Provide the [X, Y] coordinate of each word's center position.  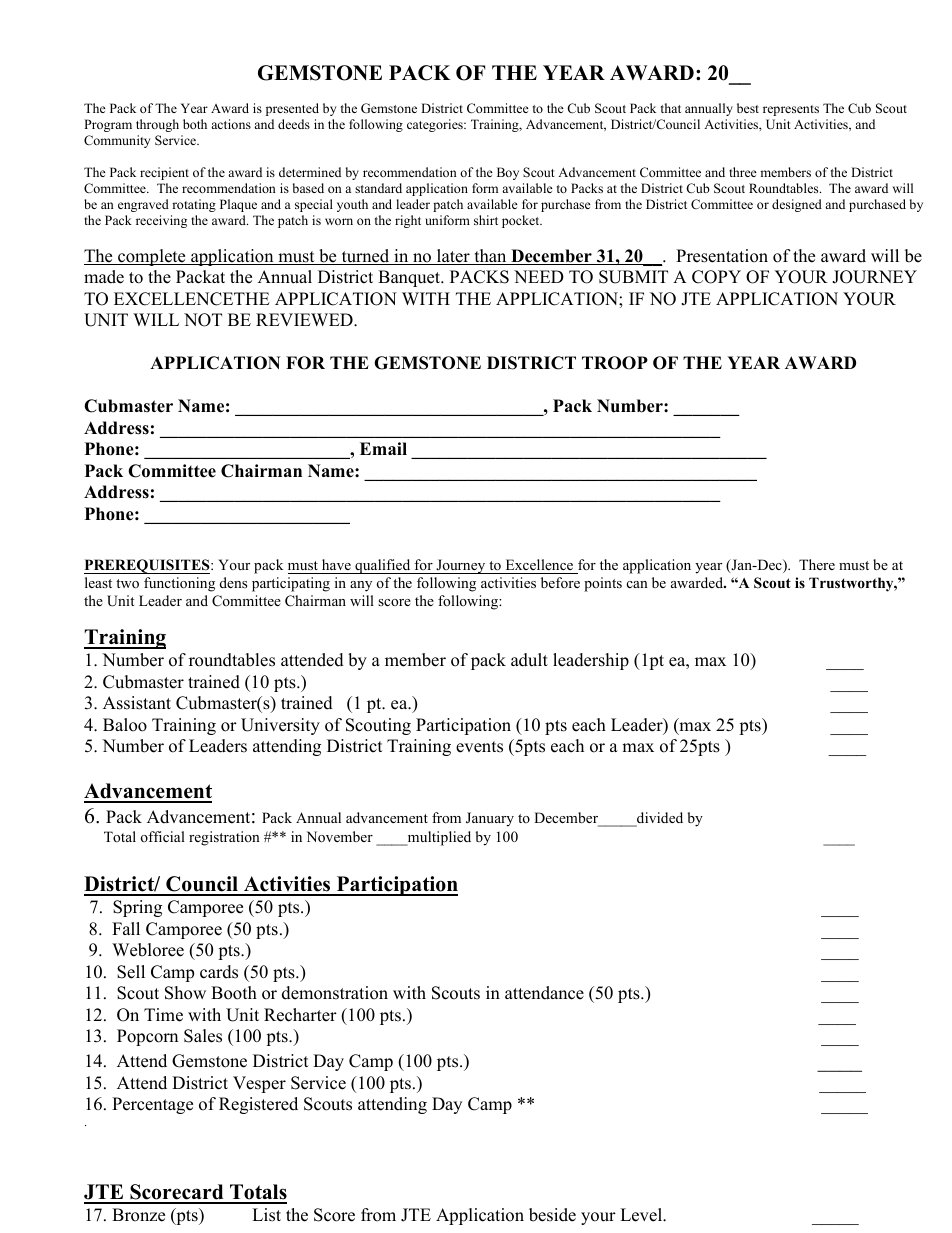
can [637, 584]
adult [529, 660]
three [743, 172]
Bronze [138, 1215]
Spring [137, 908]
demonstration [335, 993]
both [195, 124]
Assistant [137, 703]
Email [383, 448]
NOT [203, 320]
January [490, 819]
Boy [508, 173]
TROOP [615, 363]
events [479, 747]
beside [552, 1215]
